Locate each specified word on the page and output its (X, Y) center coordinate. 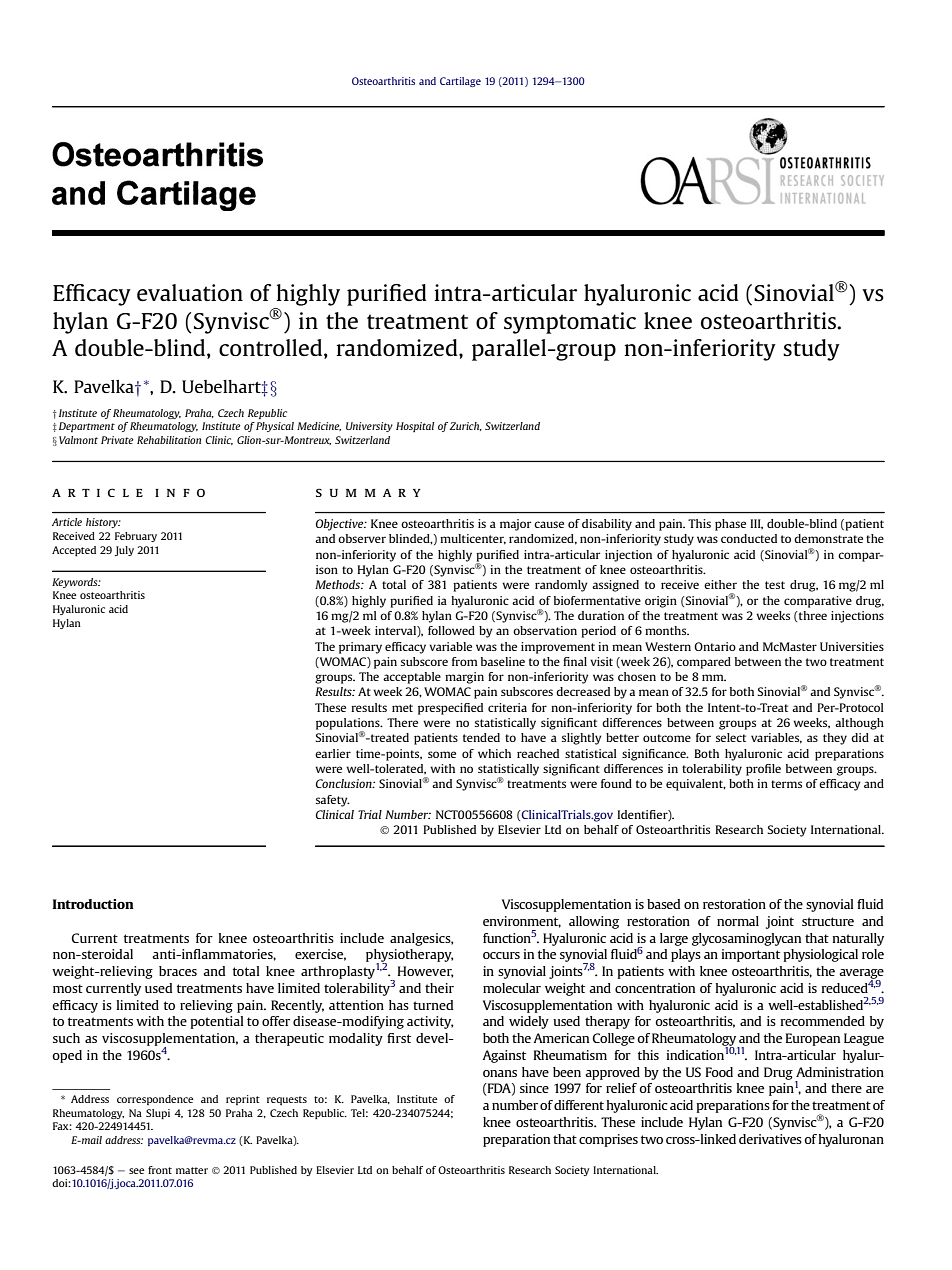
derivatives (770, 1139)
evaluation (190, 292)
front (160, 1170)
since (534, 1088)
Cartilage (460, 82)
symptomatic (570, 323)
